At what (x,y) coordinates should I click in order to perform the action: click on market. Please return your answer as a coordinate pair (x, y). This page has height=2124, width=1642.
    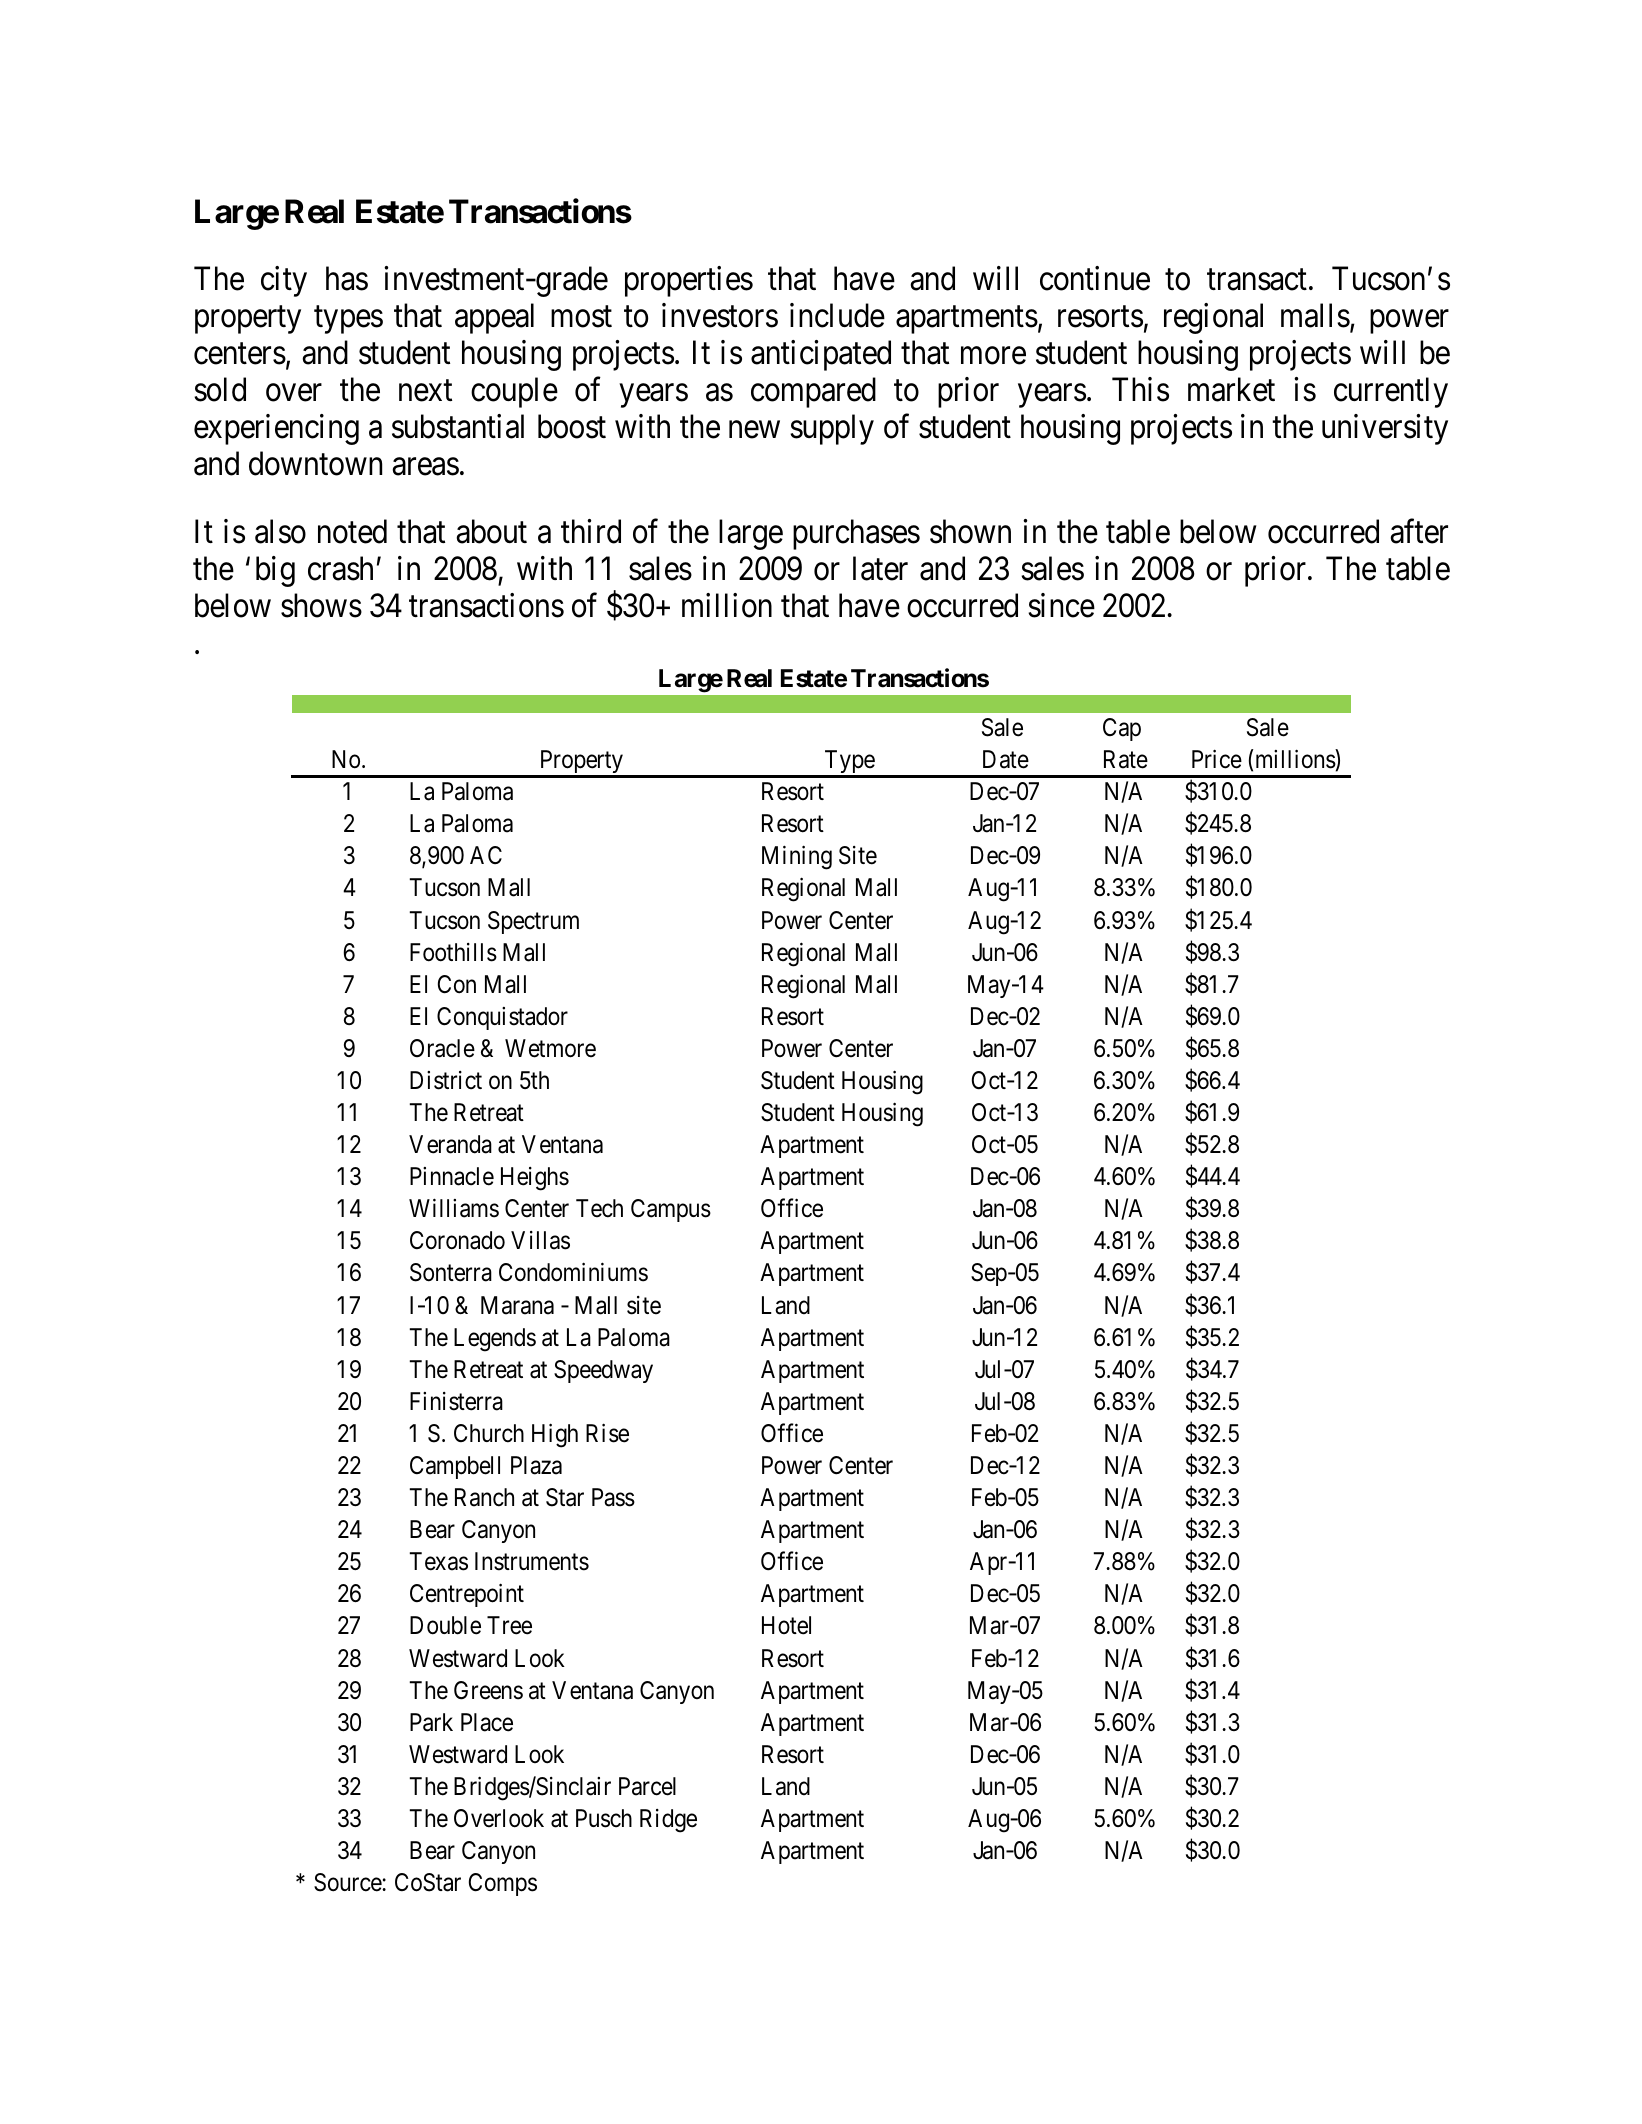
    Looking at the image, I should click on (1231, 389).
